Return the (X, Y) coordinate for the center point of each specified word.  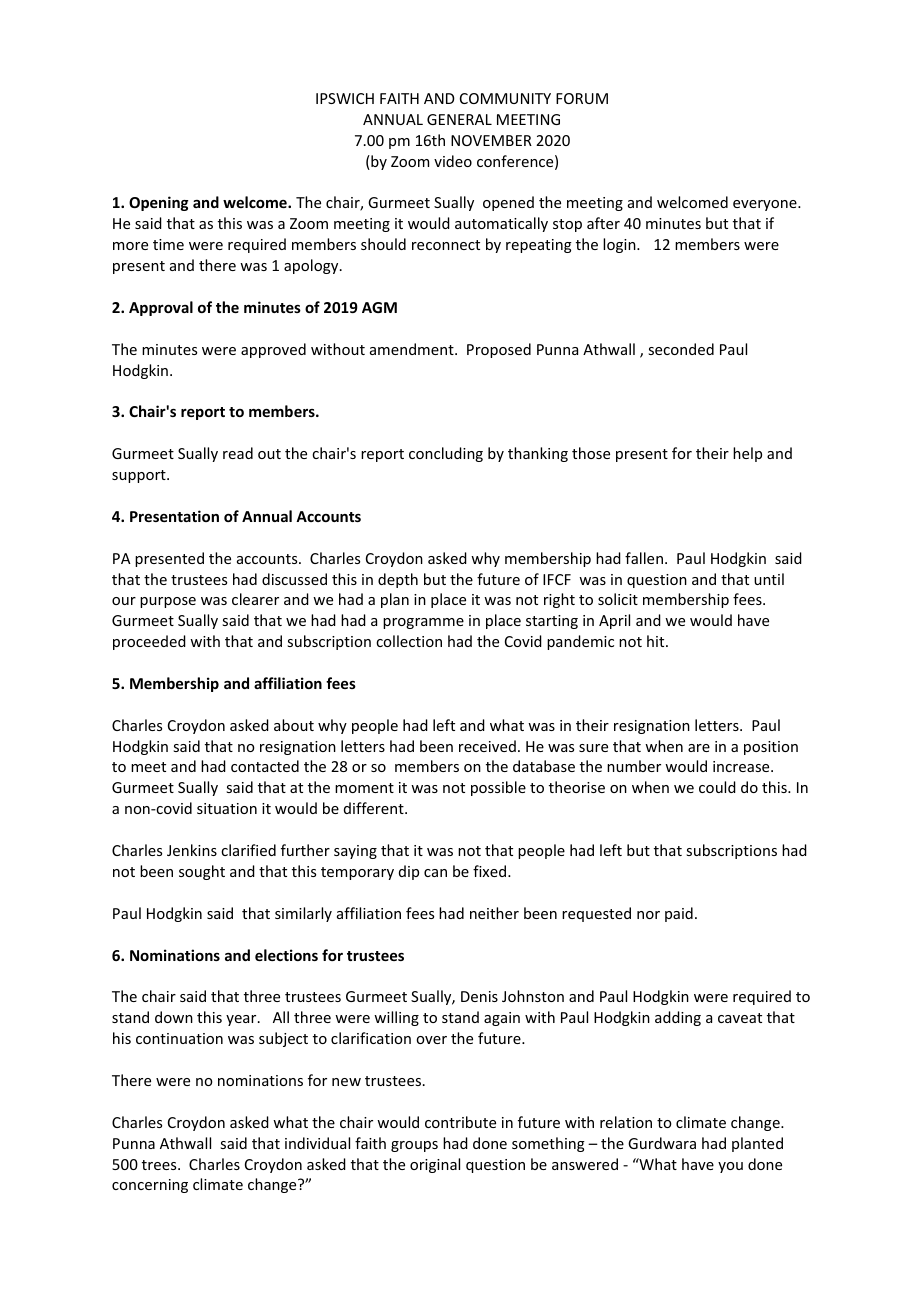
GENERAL (459, 119)
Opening (159, 203)
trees (160, 1165)
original (435, 1165)
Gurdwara (662, 1143)
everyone (766, 205)
